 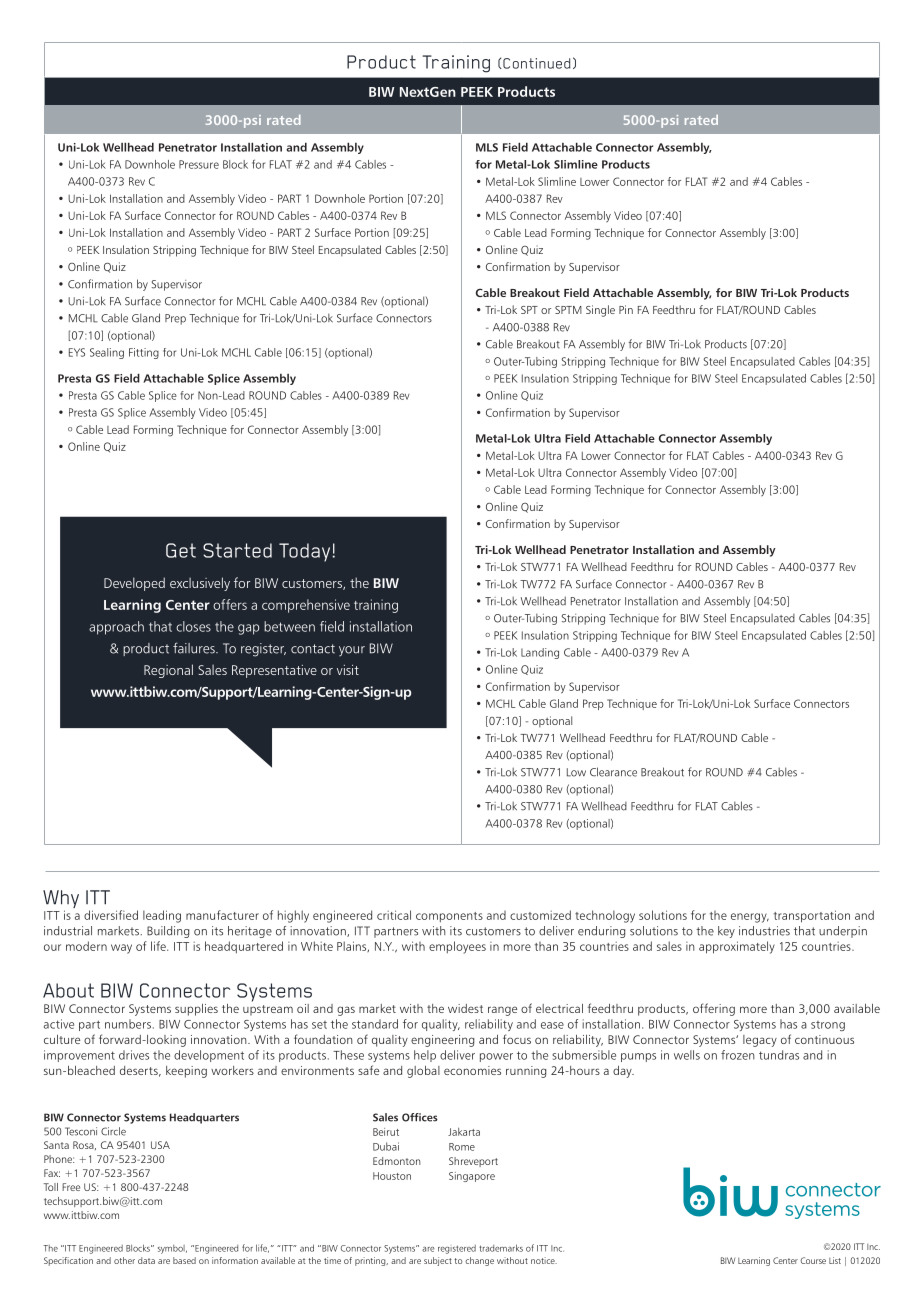 What do you see at coordinates (449, 917) in the screenshot?
I see `components` at bounding box center [449, 917].
